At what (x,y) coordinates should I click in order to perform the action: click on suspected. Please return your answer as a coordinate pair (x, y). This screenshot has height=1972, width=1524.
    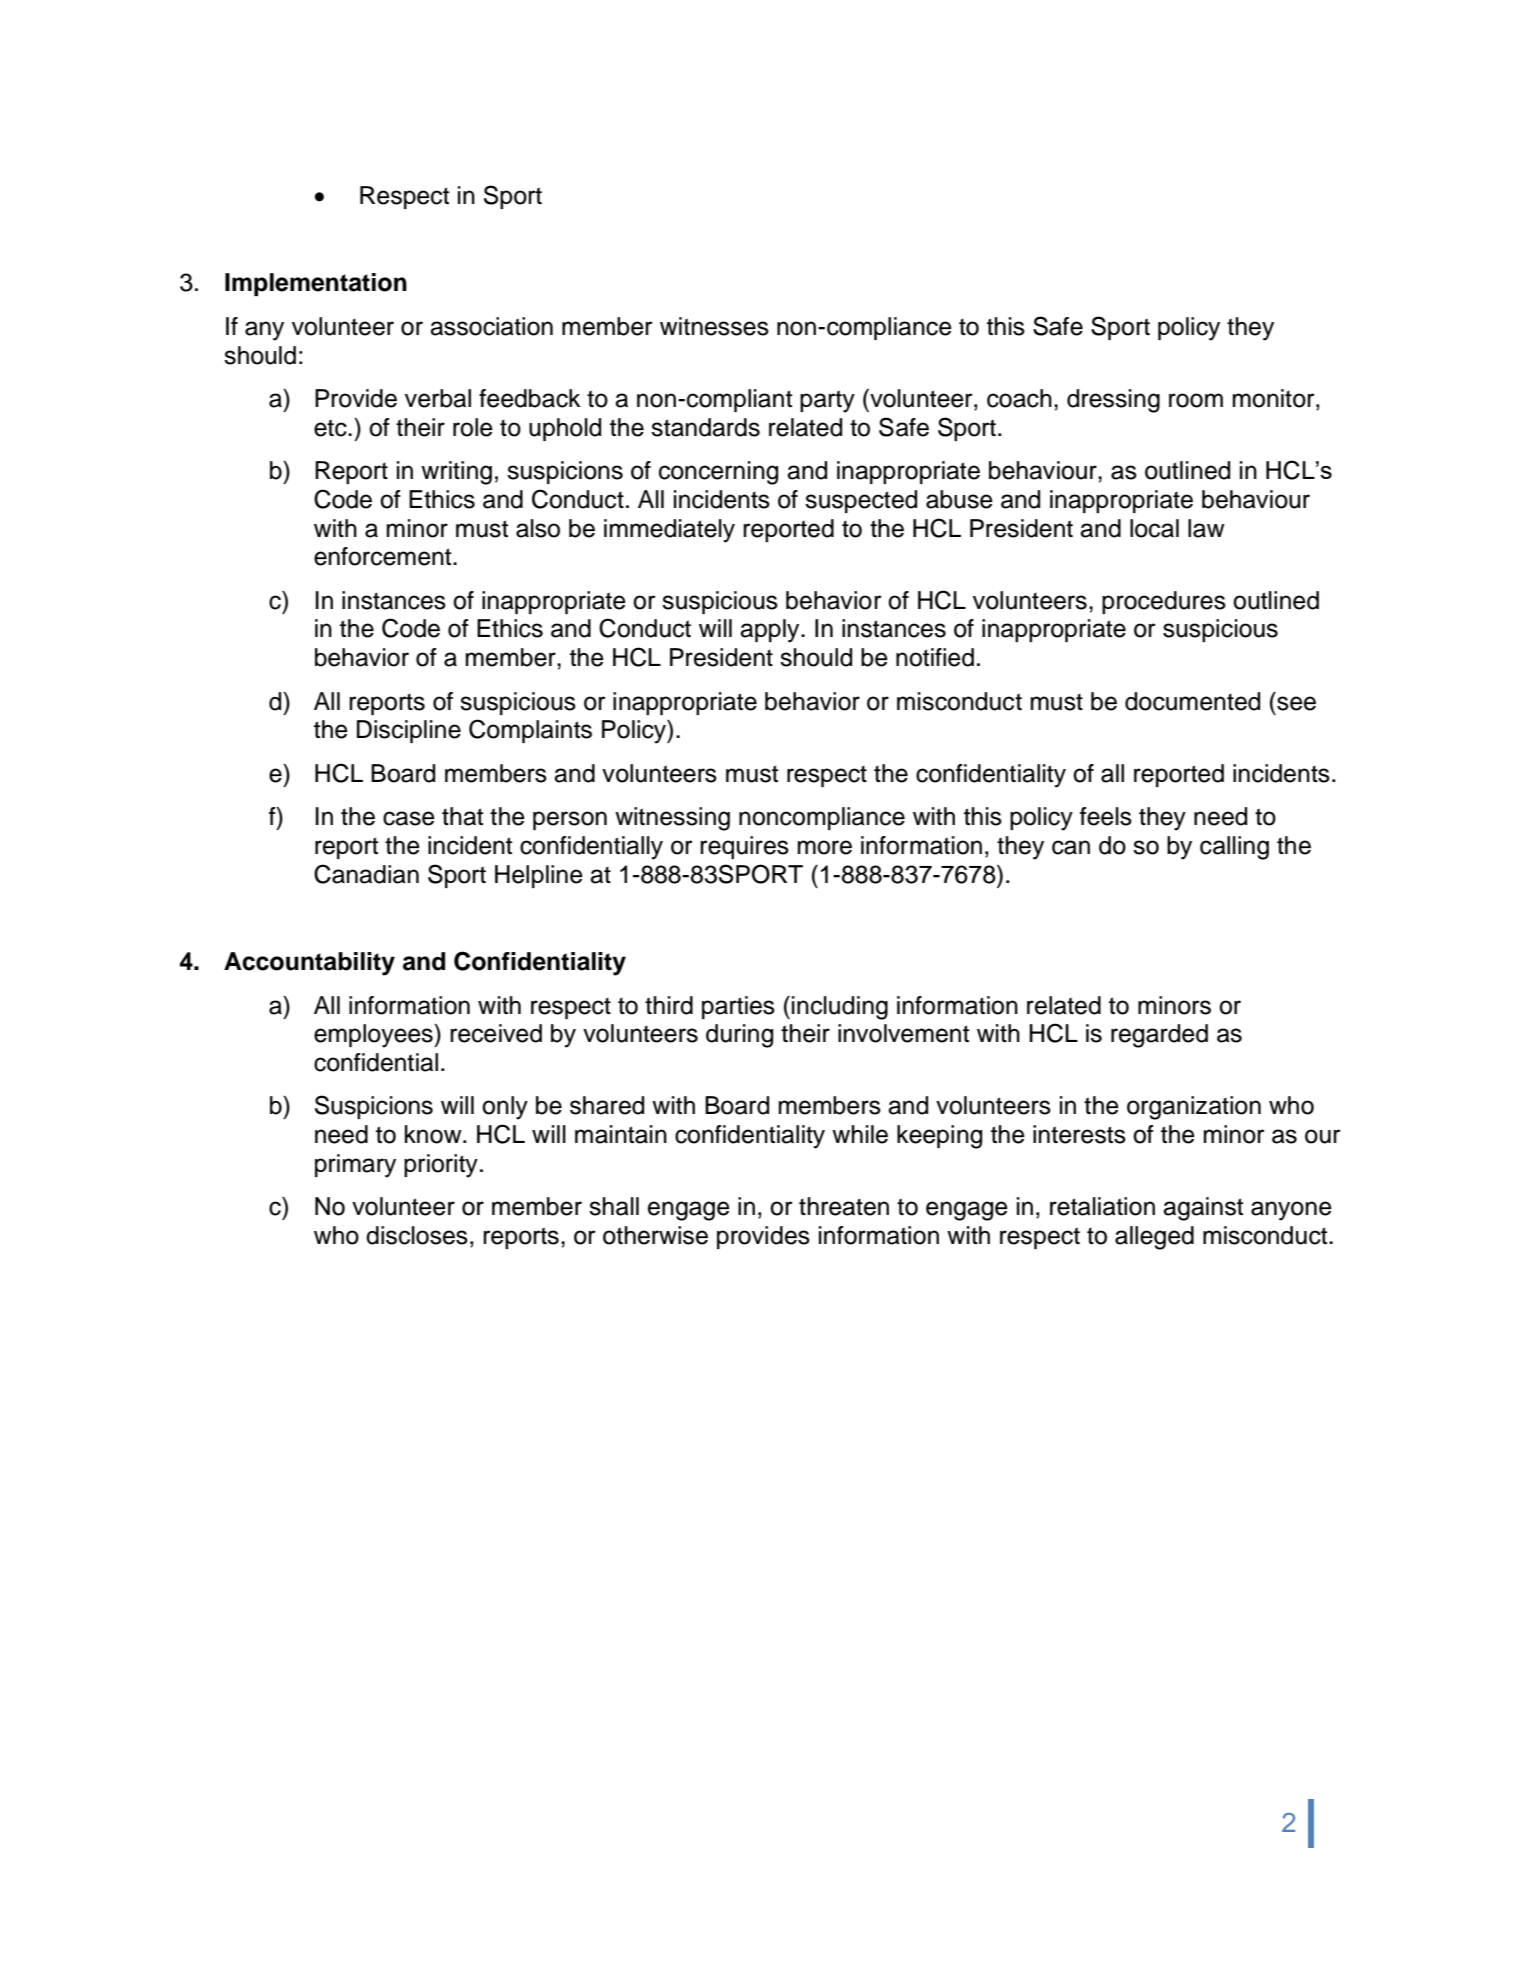
    Looking at the image, I should click on (861, 501).
